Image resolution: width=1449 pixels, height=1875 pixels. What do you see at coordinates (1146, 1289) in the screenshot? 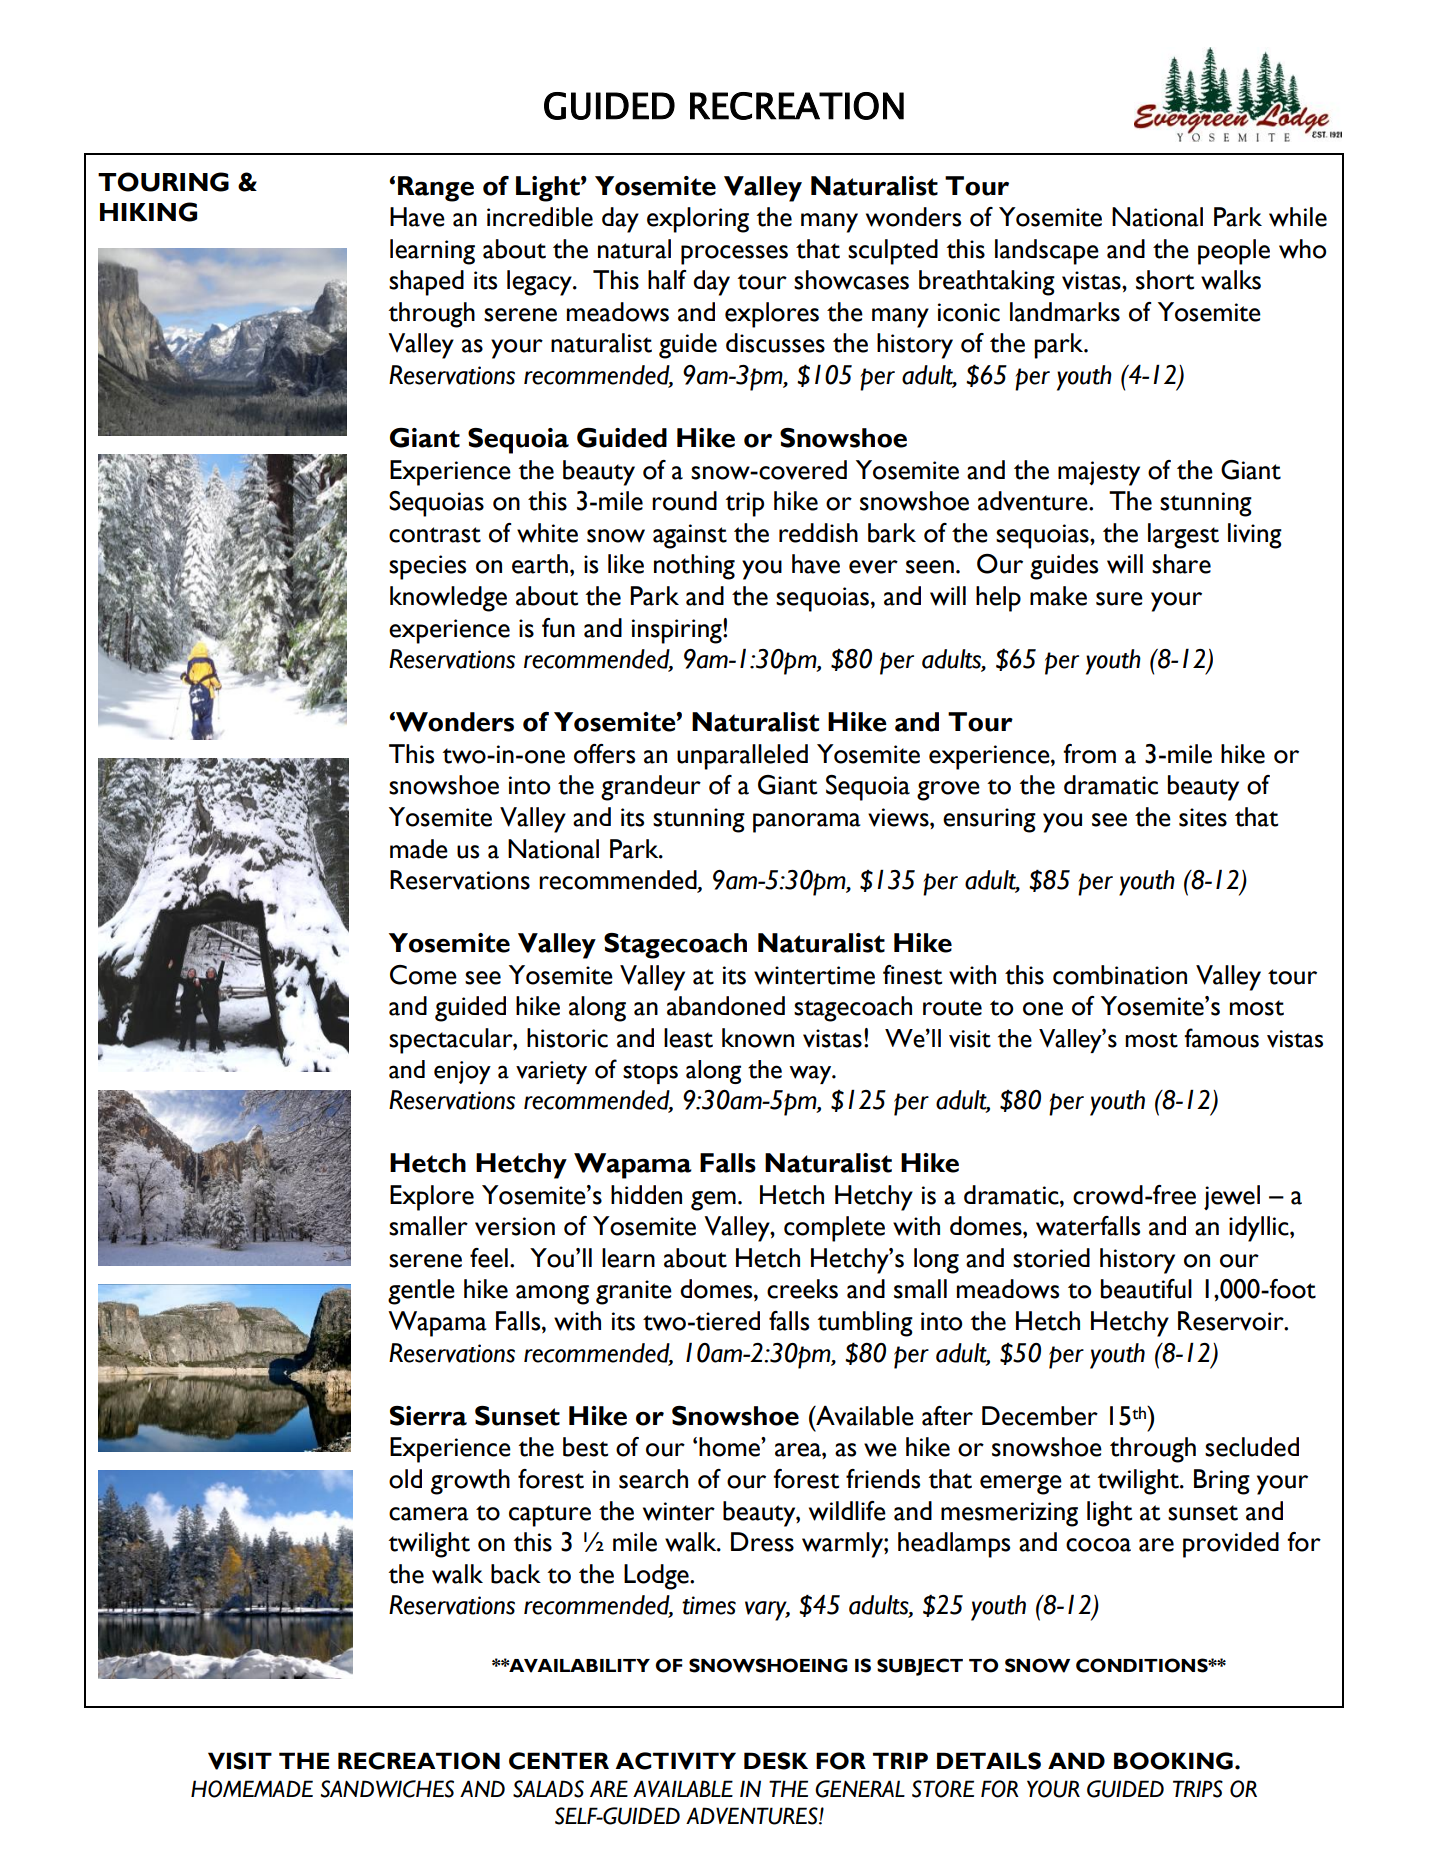
I see `beautiful` at bounding box center [1146, 1289].
